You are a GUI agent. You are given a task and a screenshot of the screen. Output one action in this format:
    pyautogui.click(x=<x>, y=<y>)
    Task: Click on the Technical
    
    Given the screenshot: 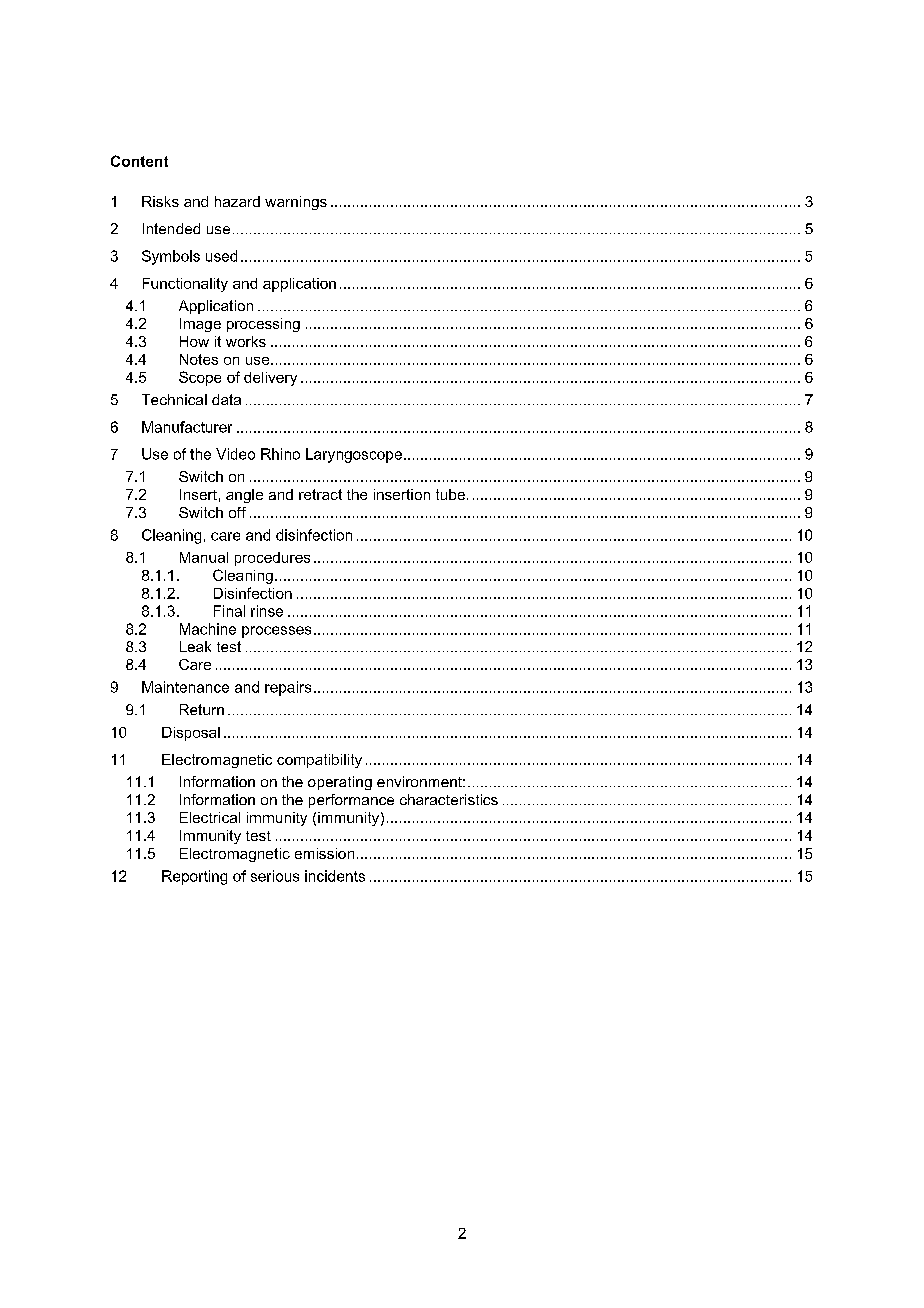 What is the action you would take?
    pyautogui.click(x=174, y=399)
